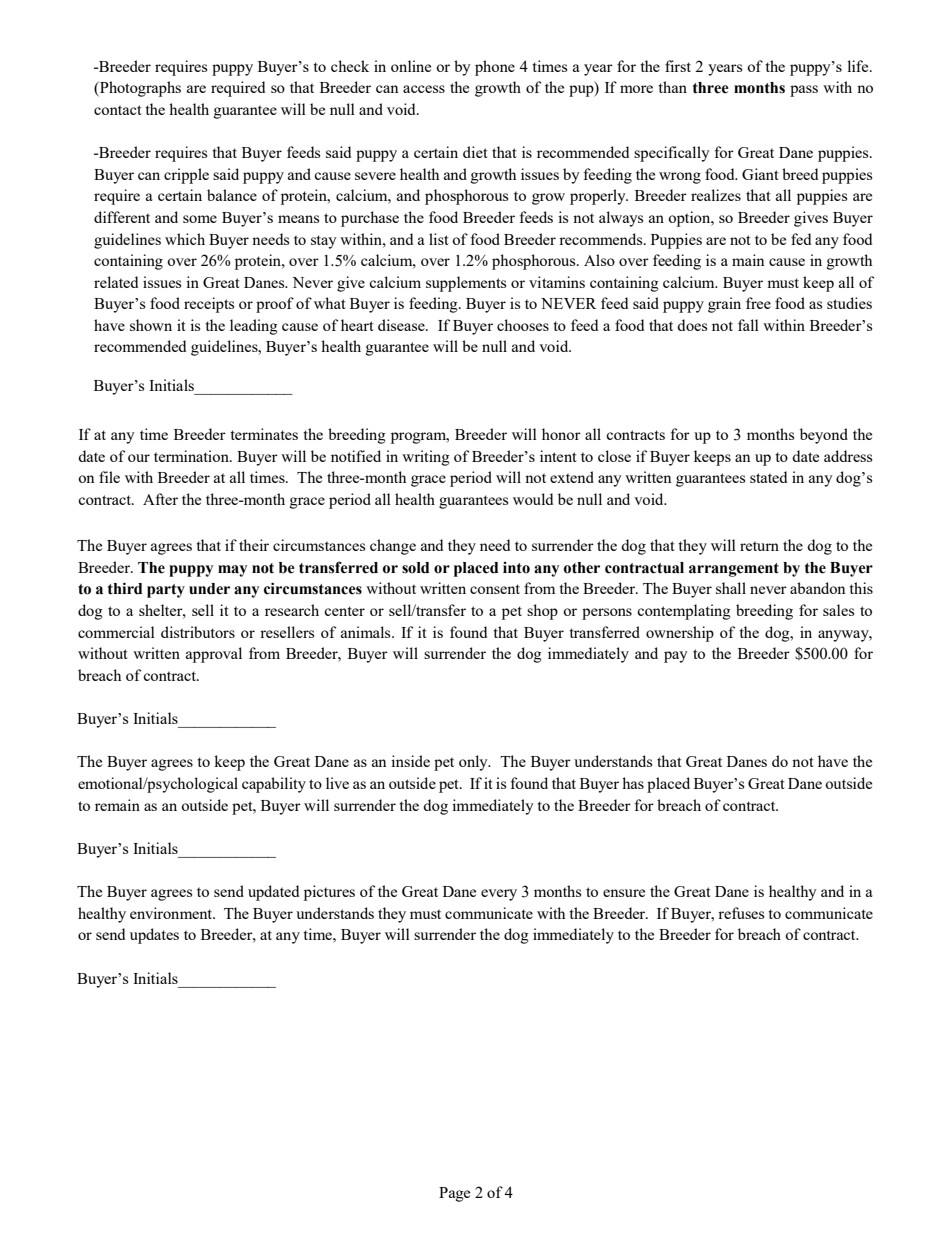 The height and width of the page is (1233, 952). Describe the element at coordinates (731, 588) in the page. I see `shall` at that location.
